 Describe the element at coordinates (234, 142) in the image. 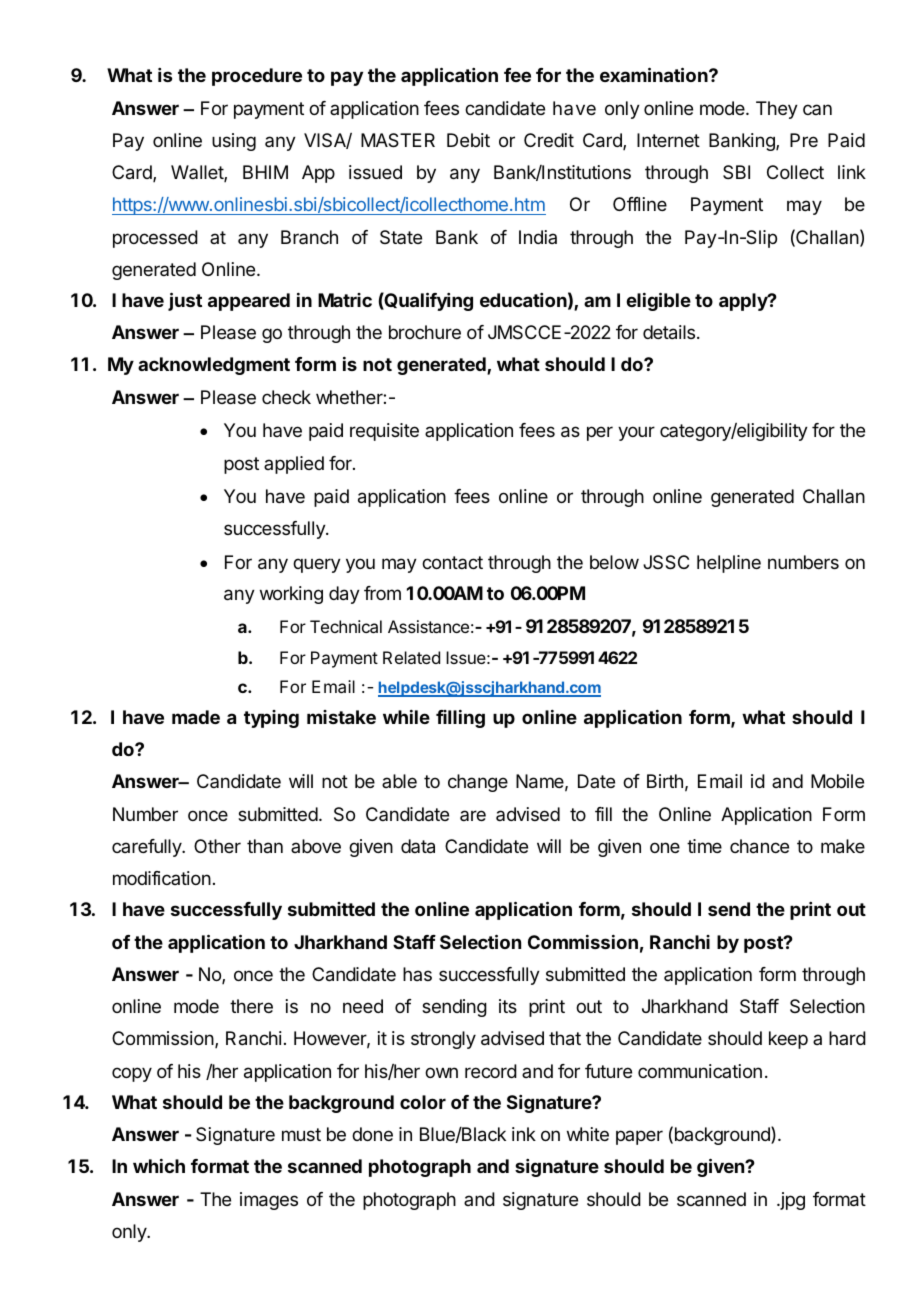

I see `using` at that location.
